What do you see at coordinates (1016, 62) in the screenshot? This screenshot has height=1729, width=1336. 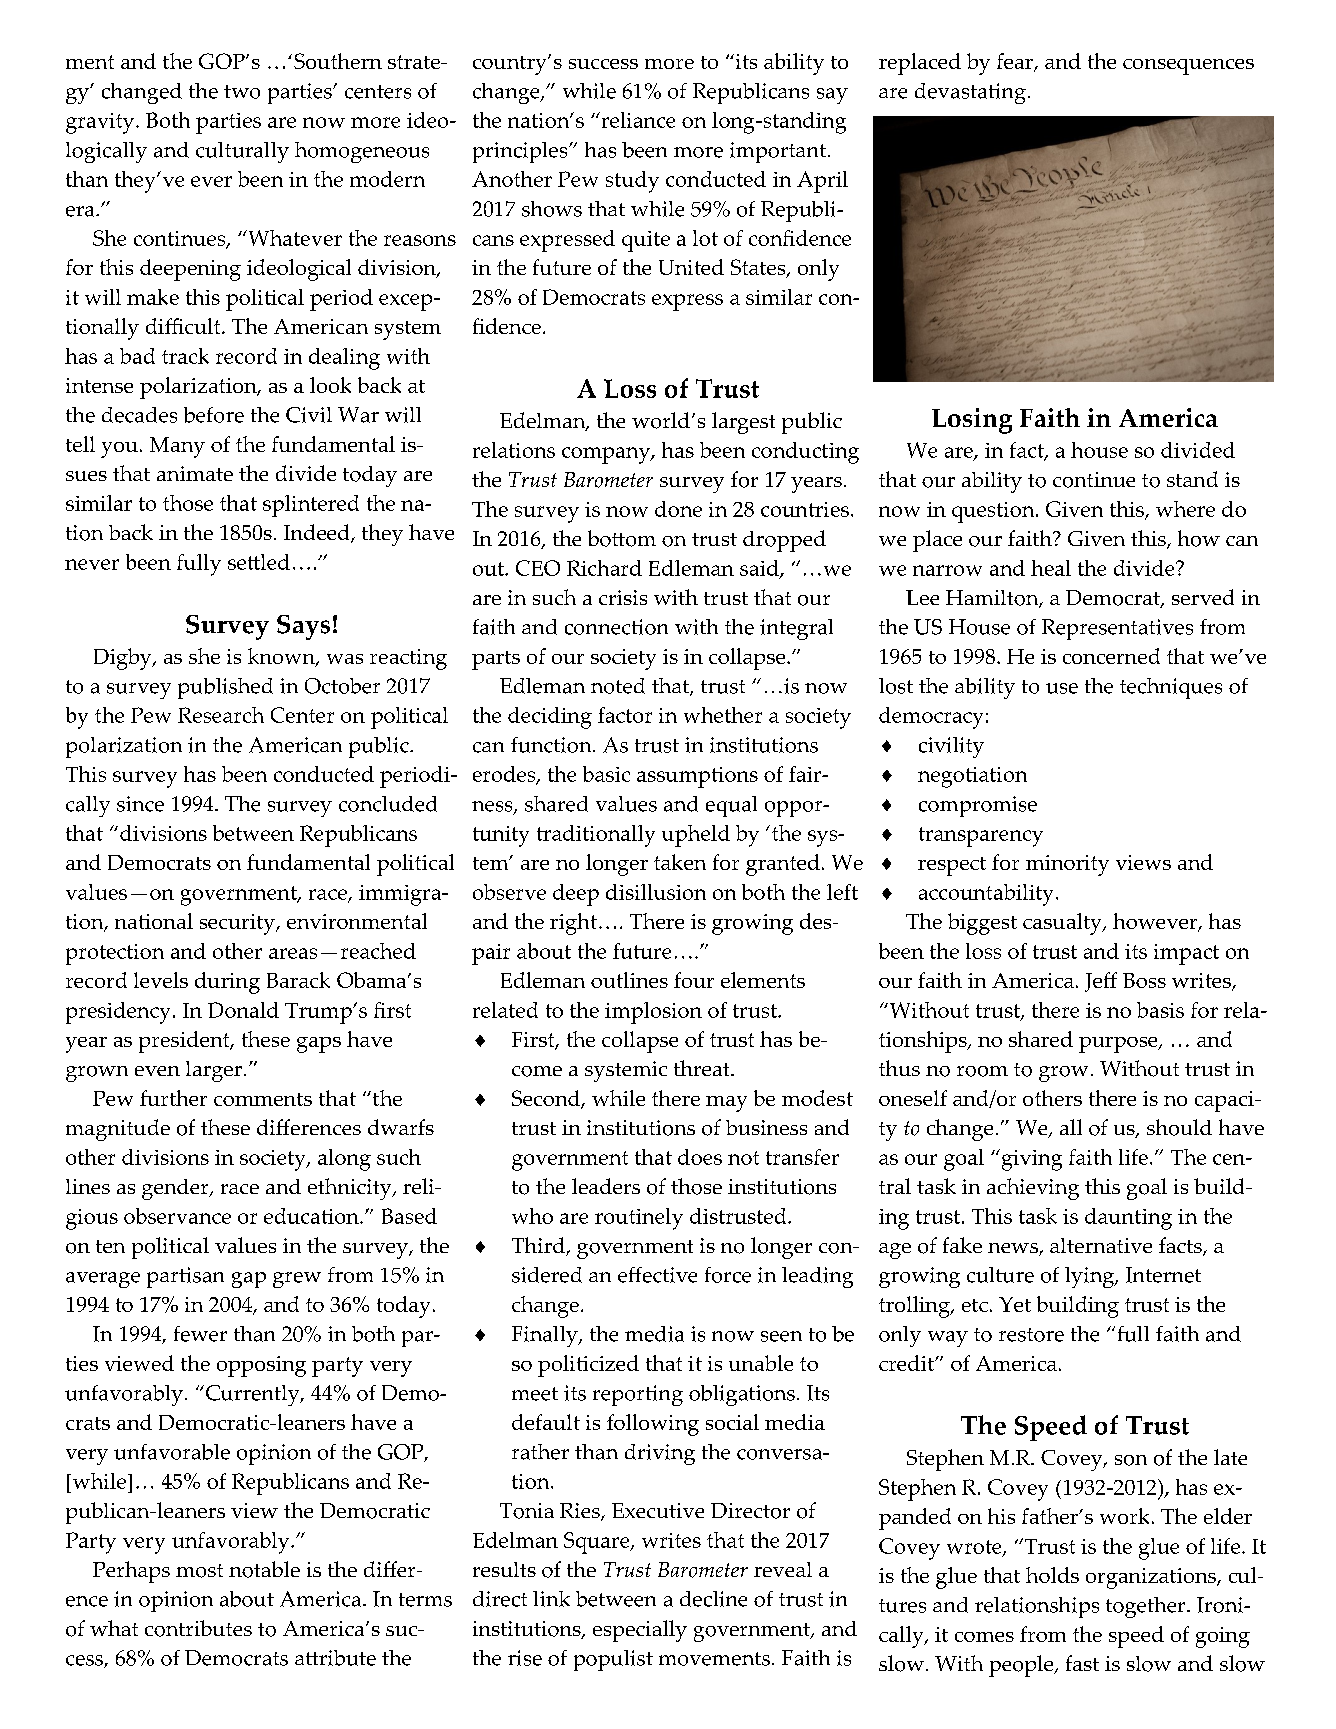 I see `fear` at bounding box center [1016, 62].
